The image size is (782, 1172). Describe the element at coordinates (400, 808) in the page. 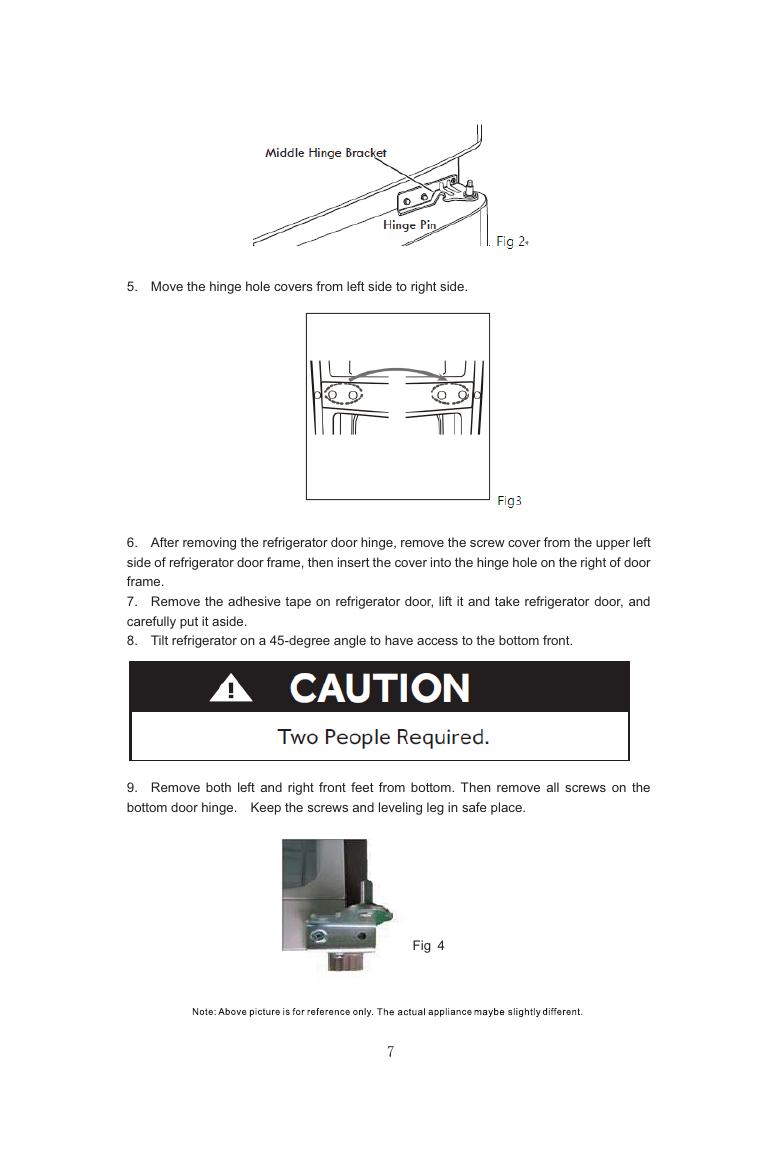

I see `leveling` at that location.
